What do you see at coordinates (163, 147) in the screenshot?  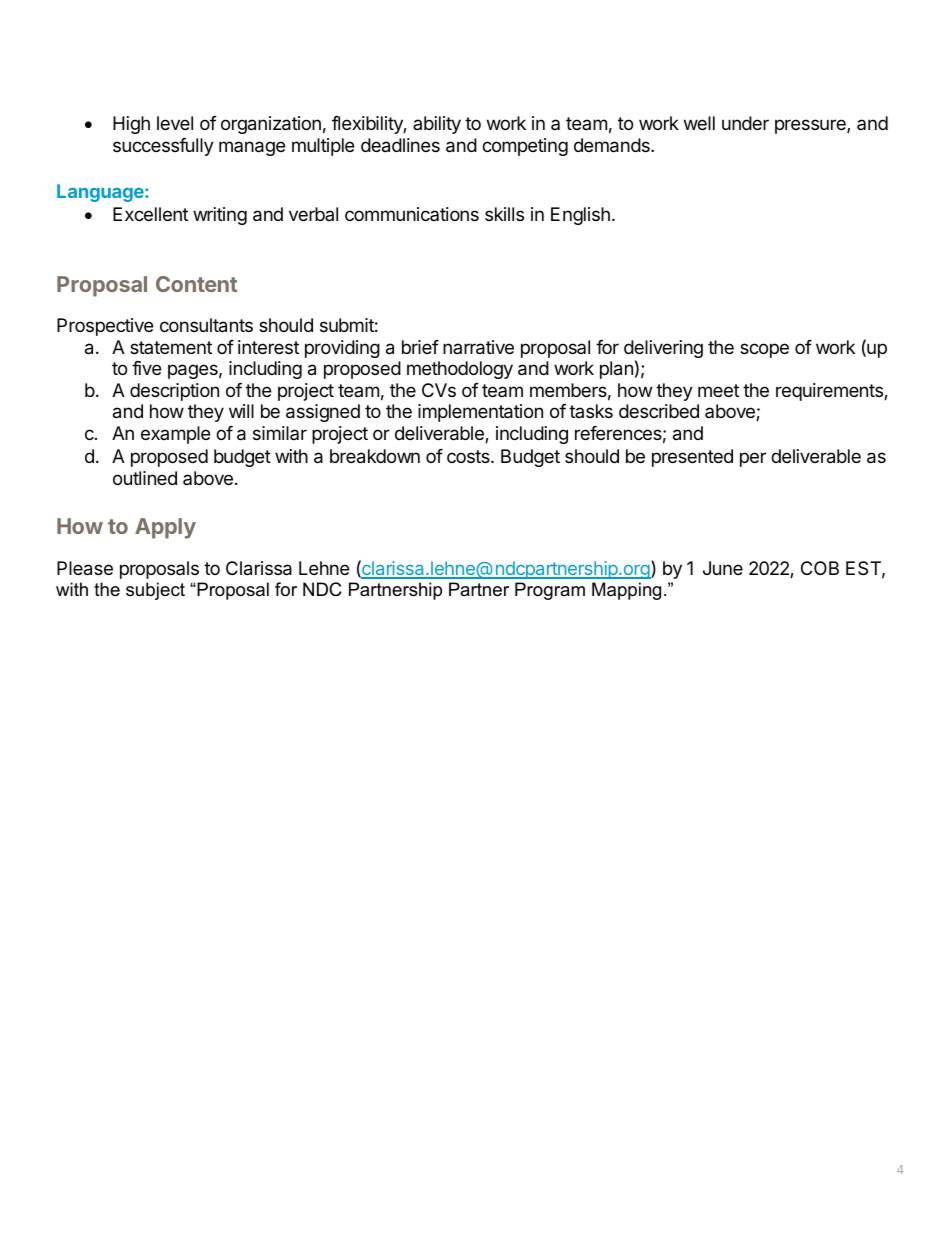 I see `successfully` at bounding box center [163, 147].
